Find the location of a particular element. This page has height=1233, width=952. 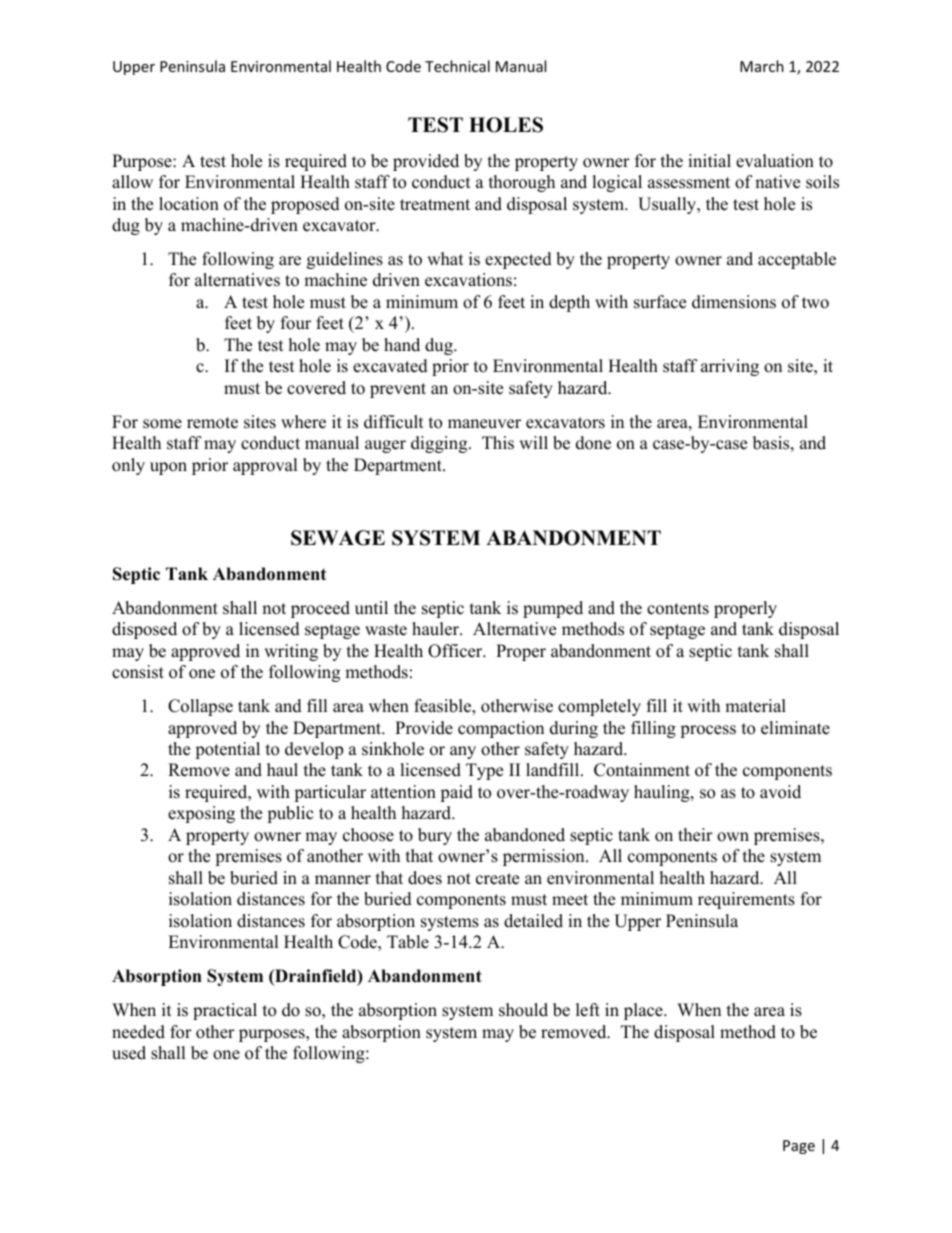

remote is located at coordinates (212, 423).
